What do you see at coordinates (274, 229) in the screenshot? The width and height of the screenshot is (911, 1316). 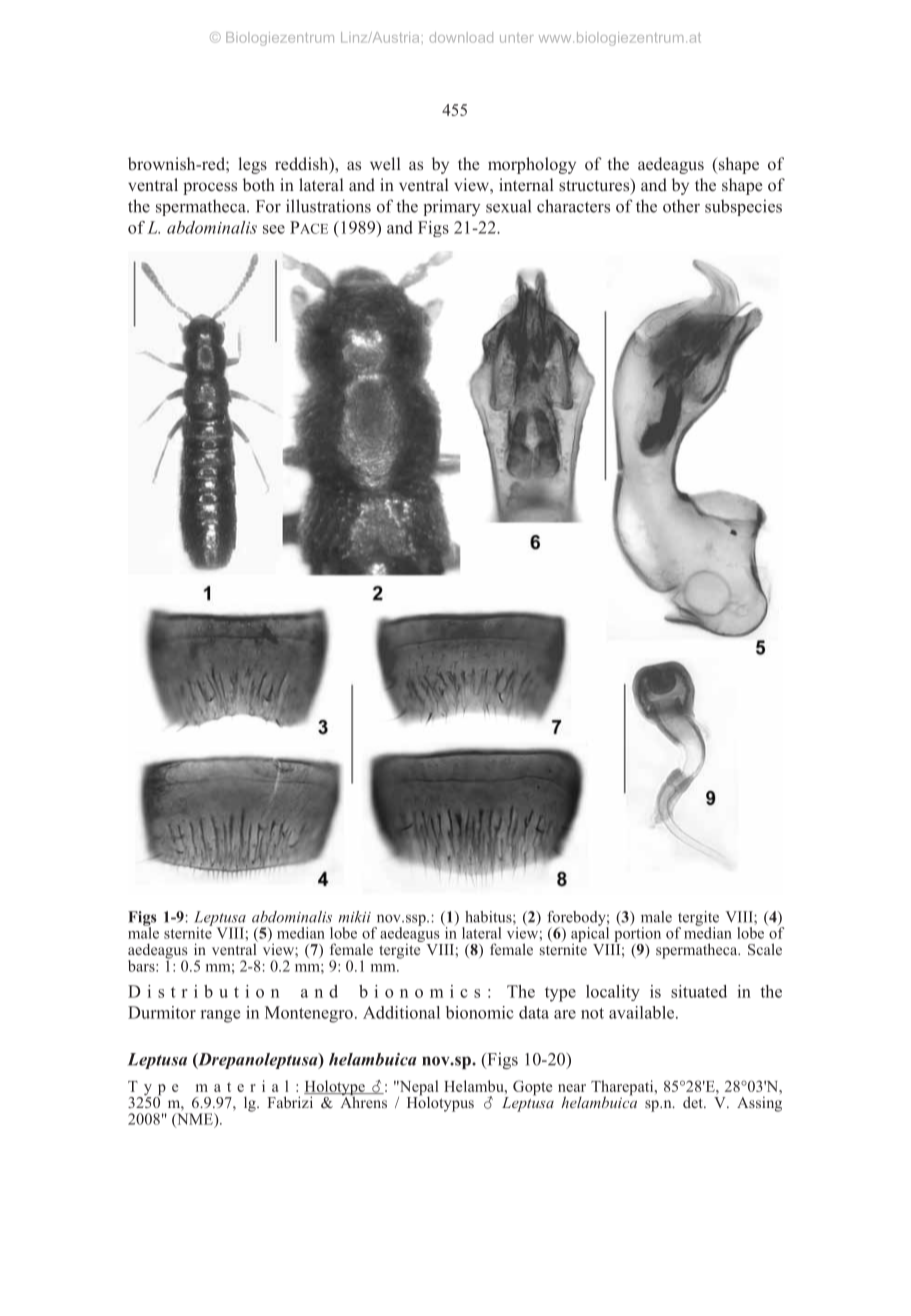 I see `see` at bounding box center [274, 229].
